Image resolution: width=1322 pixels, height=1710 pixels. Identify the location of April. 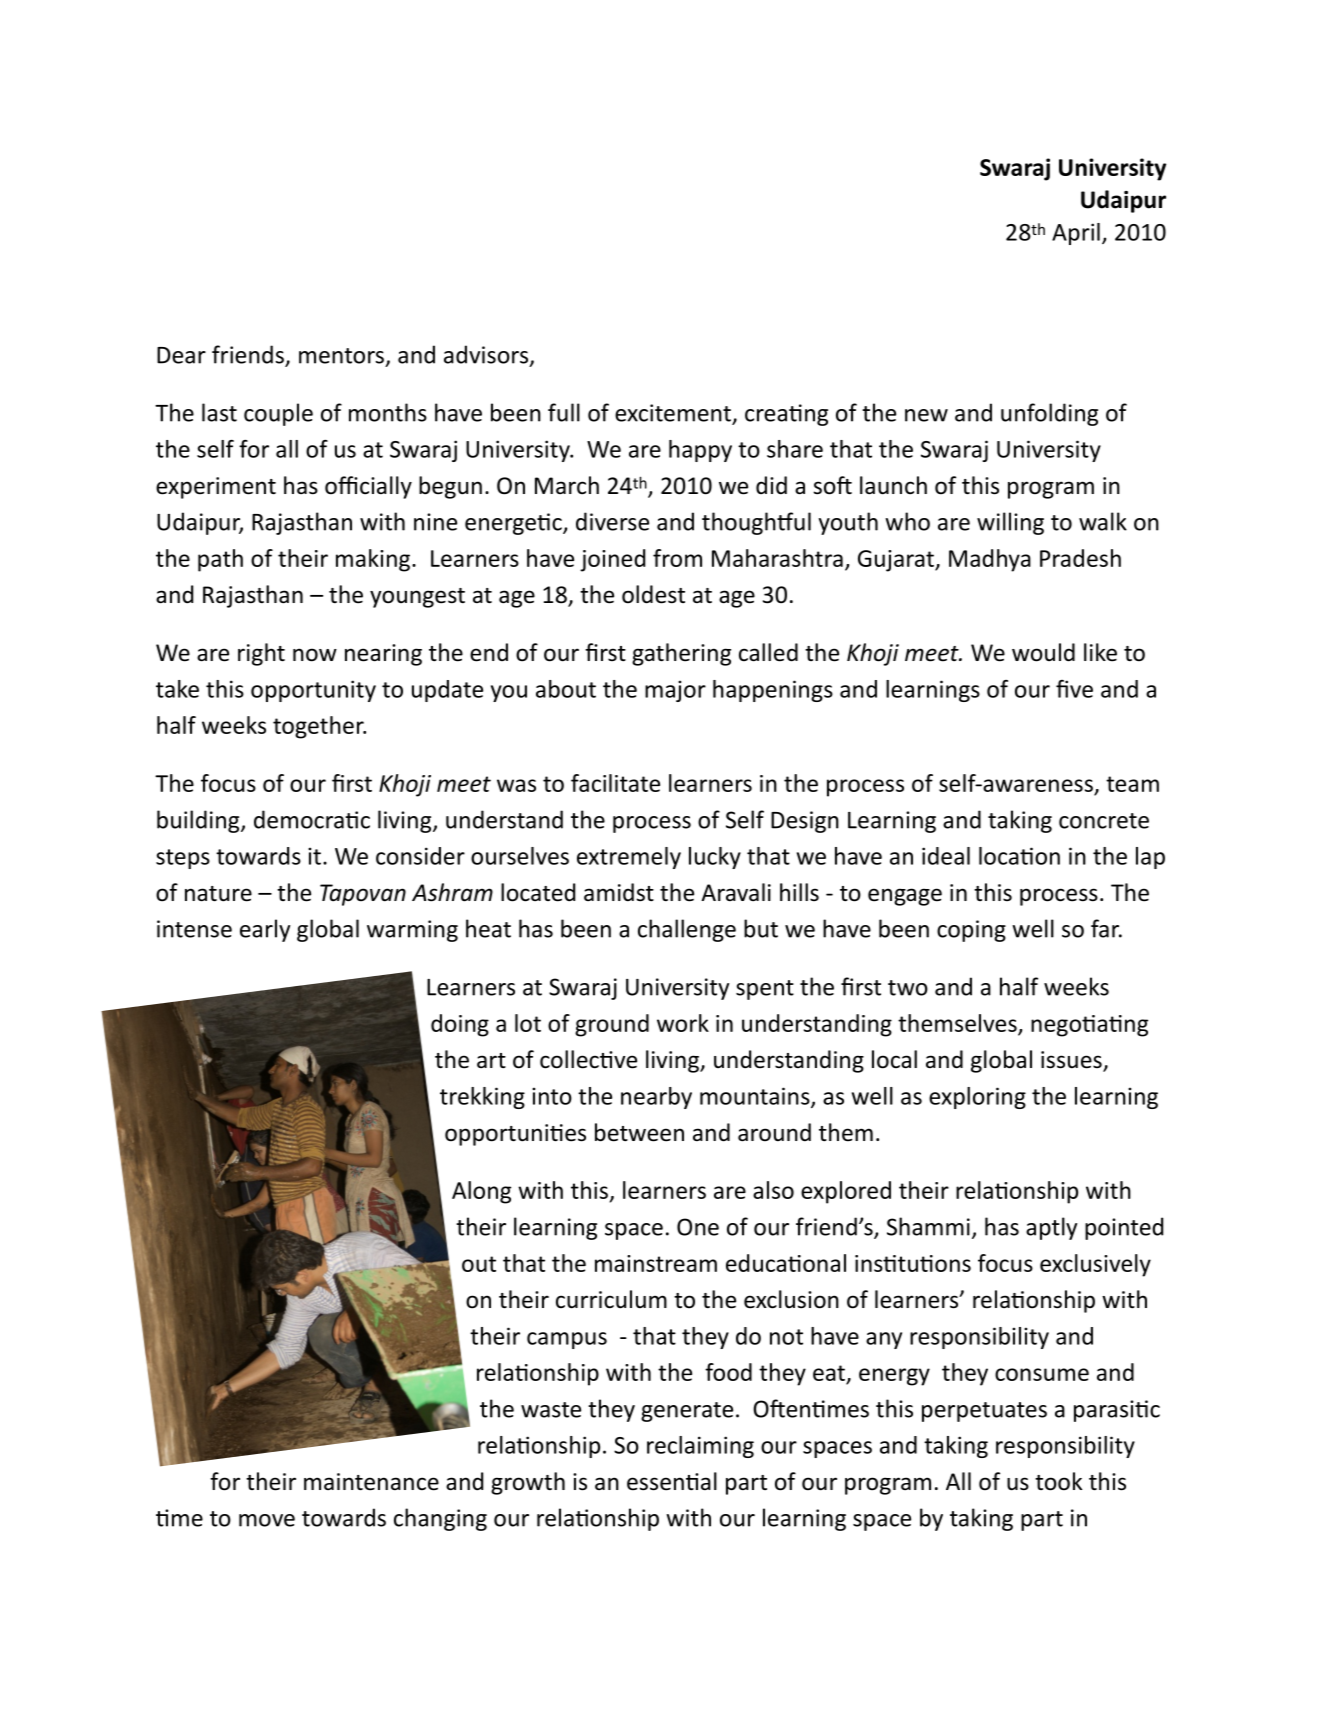
(1076, 234).
